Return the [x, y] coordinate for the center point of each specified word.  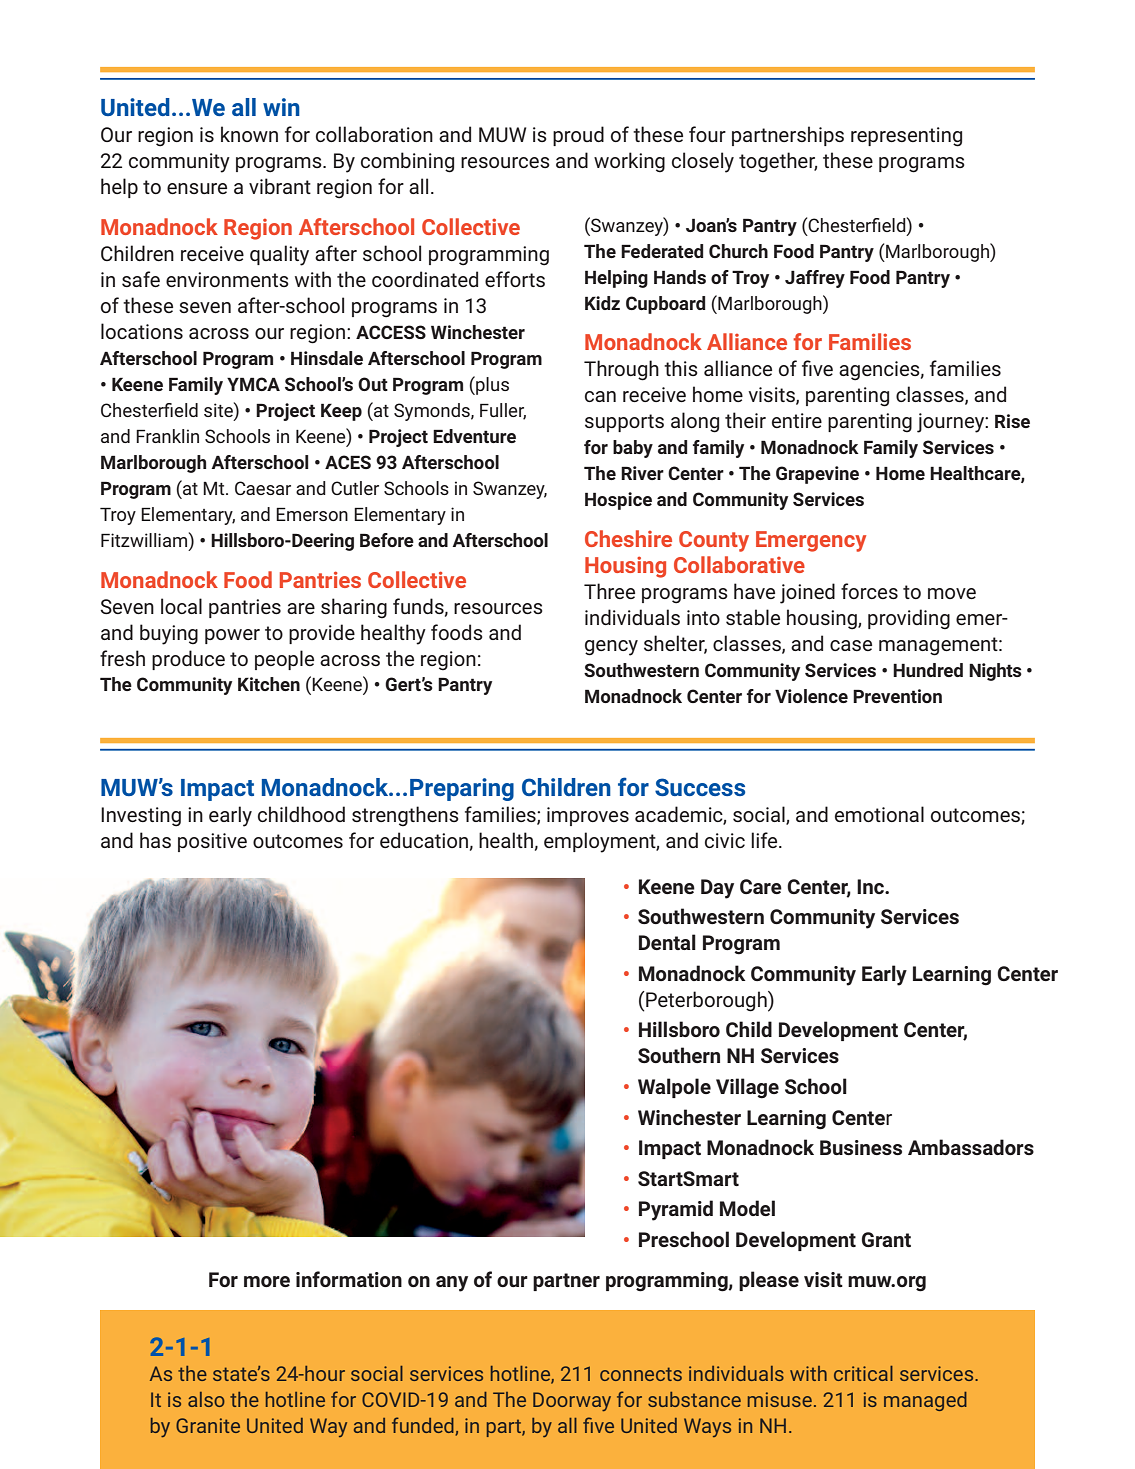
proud [578, 136]
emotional [879, 814]
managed [925, 1401]
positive [212, 842]
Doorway [572, 1401]
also [206, 1399]
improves [588, 816]
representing [906, 137]
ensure [197, 188]
